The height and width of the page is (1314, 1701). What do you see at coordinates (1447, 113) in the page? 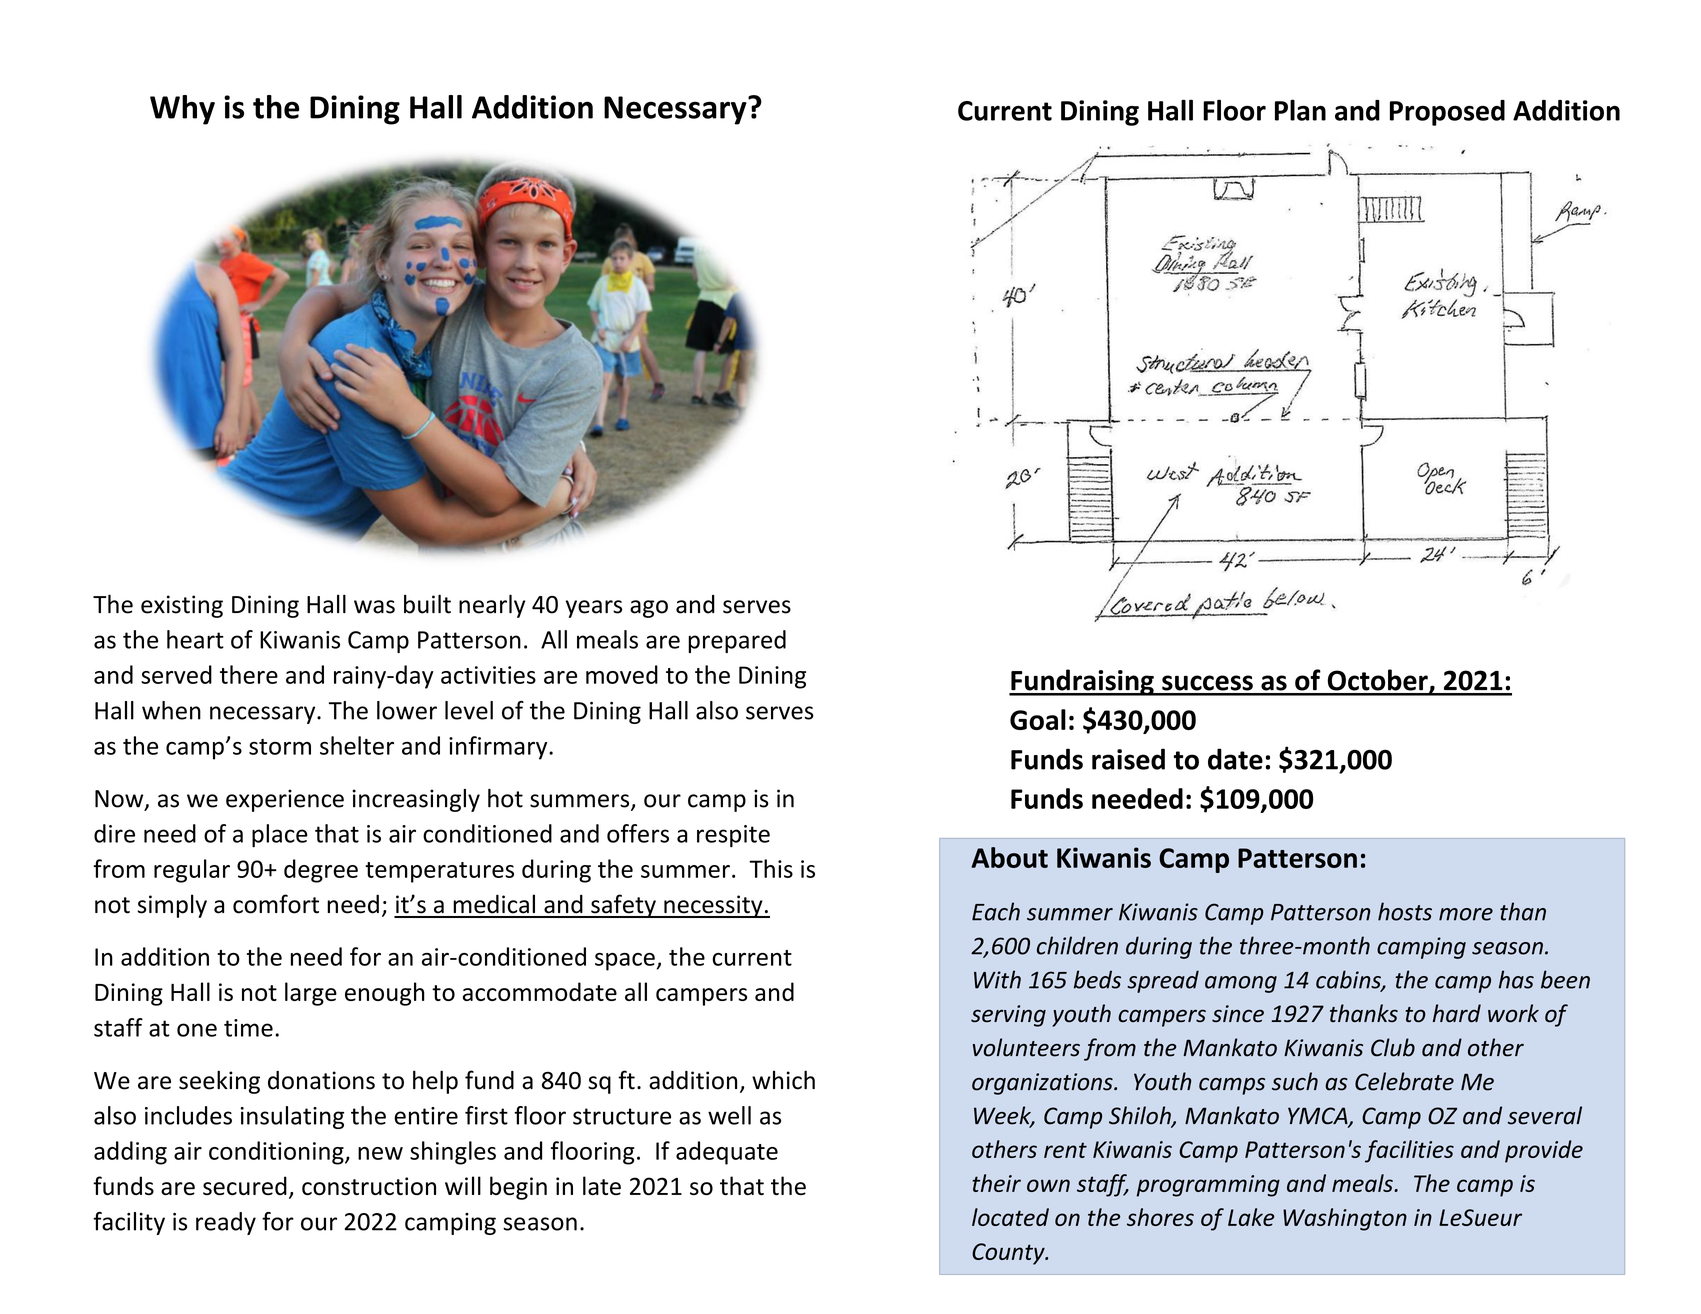
I see `Proposed` at bounding box center [1447, 113].
